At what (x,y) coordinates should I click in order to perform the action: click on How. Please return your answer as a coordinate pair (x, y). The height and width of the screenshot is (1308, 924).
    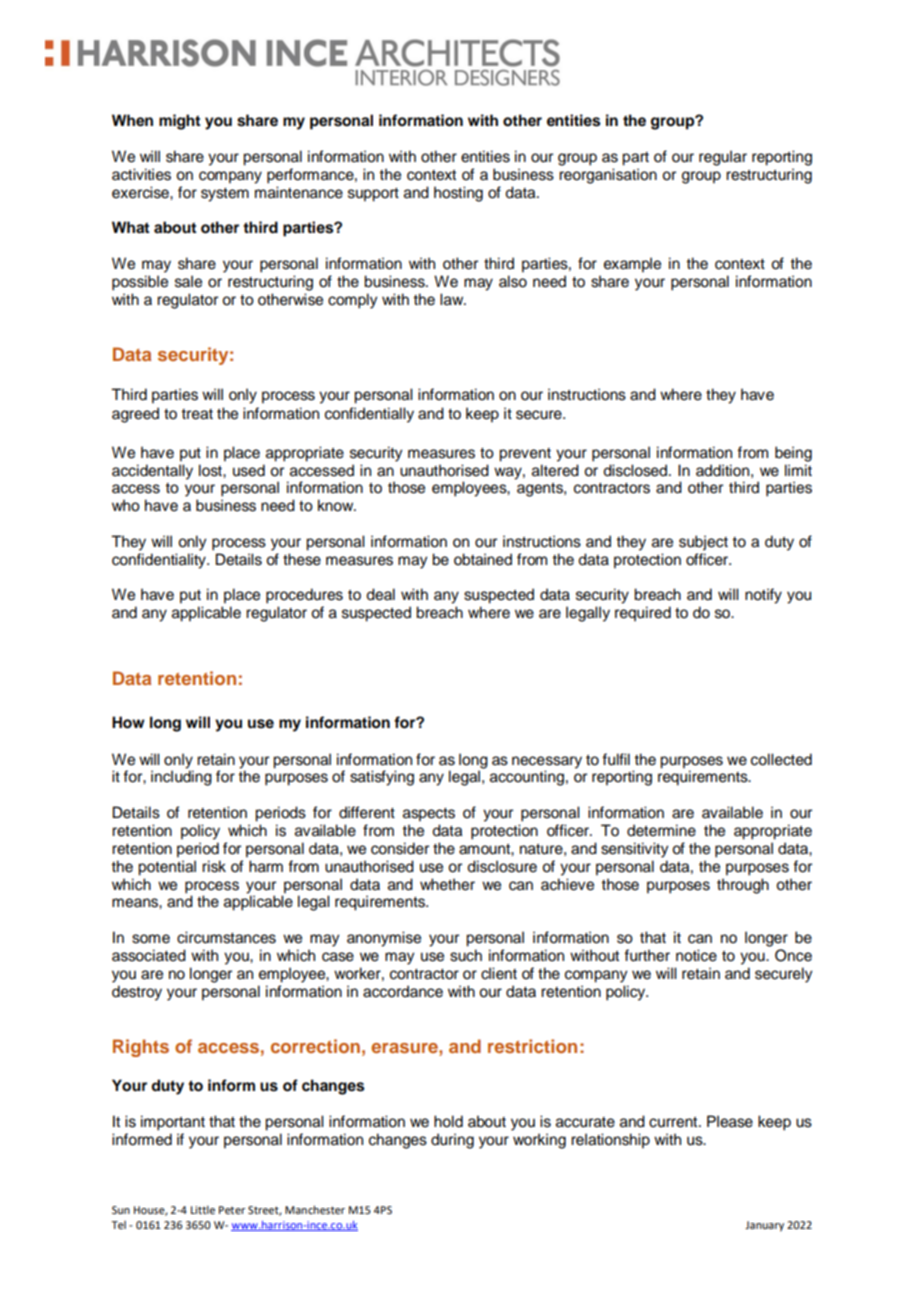
    Looking at the image, I should click on (128, 722).
